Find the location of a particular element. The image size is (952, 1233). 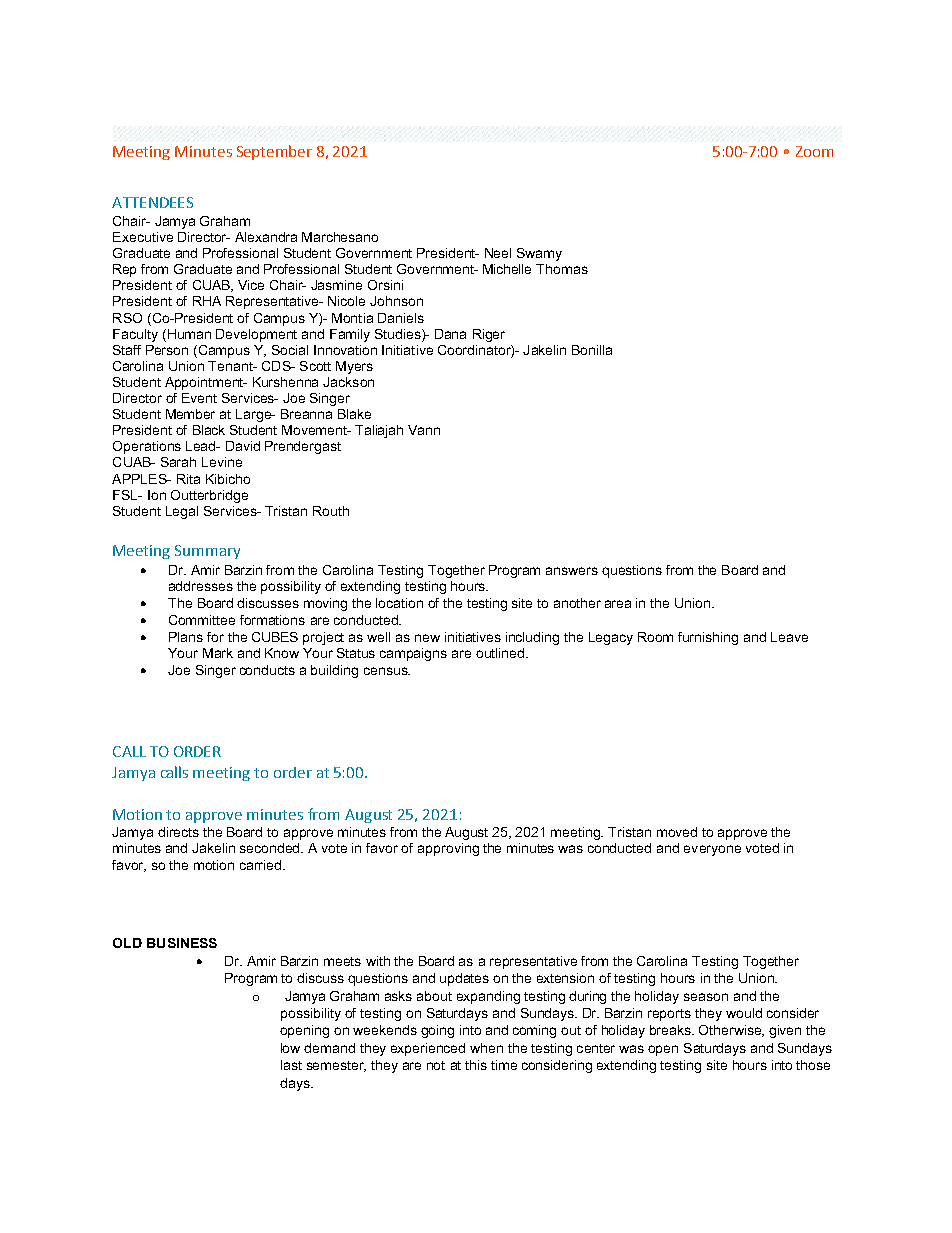

Zoom is located at coordinates (814, 151).
